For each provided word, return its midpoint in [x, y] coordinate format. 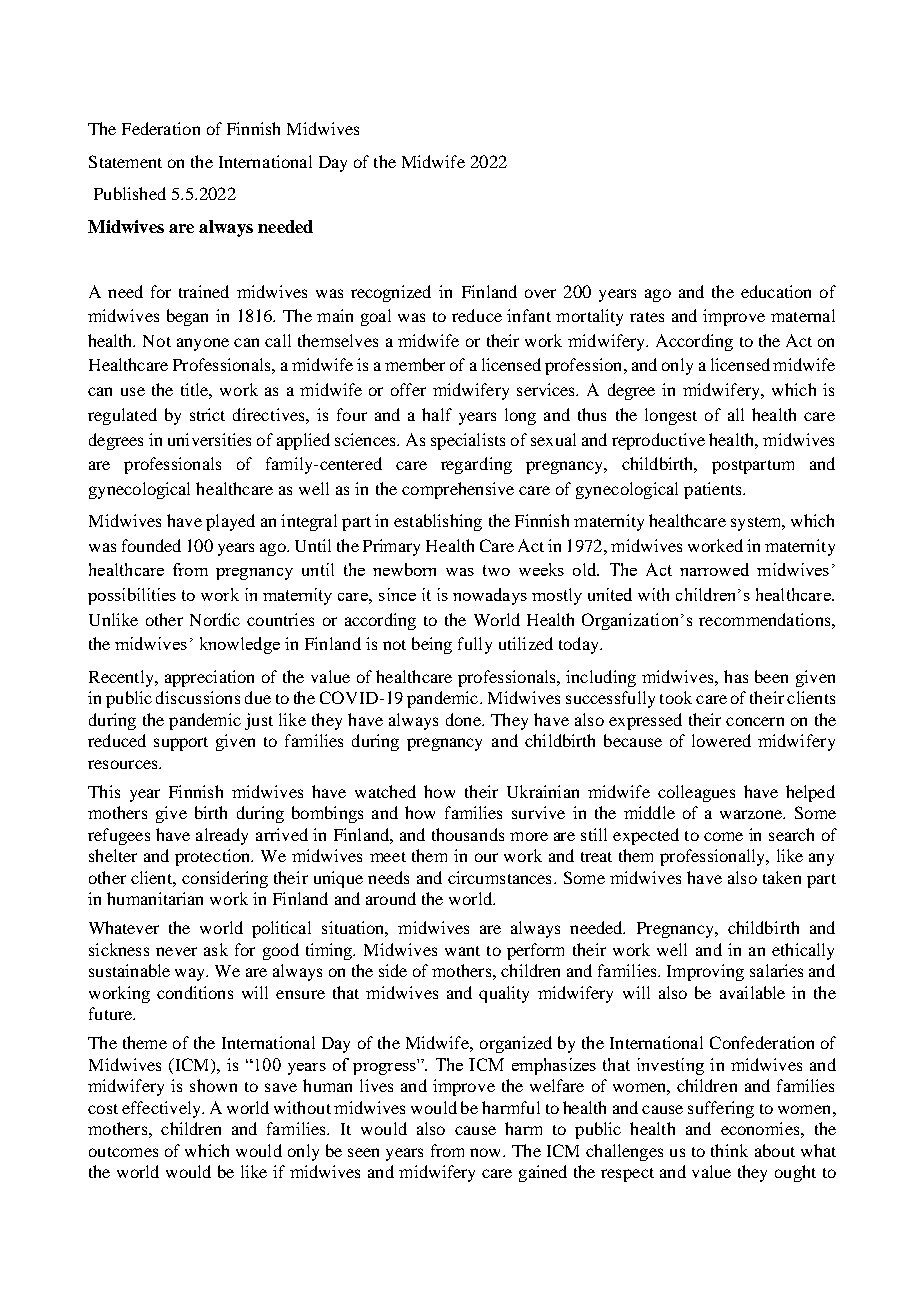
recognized [391, 293]
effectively [162, 1109]
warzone [752, 814]
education [776, 291]
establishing [438, 522]
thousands [468, 834]
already [222, 836]
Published [130, 193]
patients [714, 490]
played [230, 522]
